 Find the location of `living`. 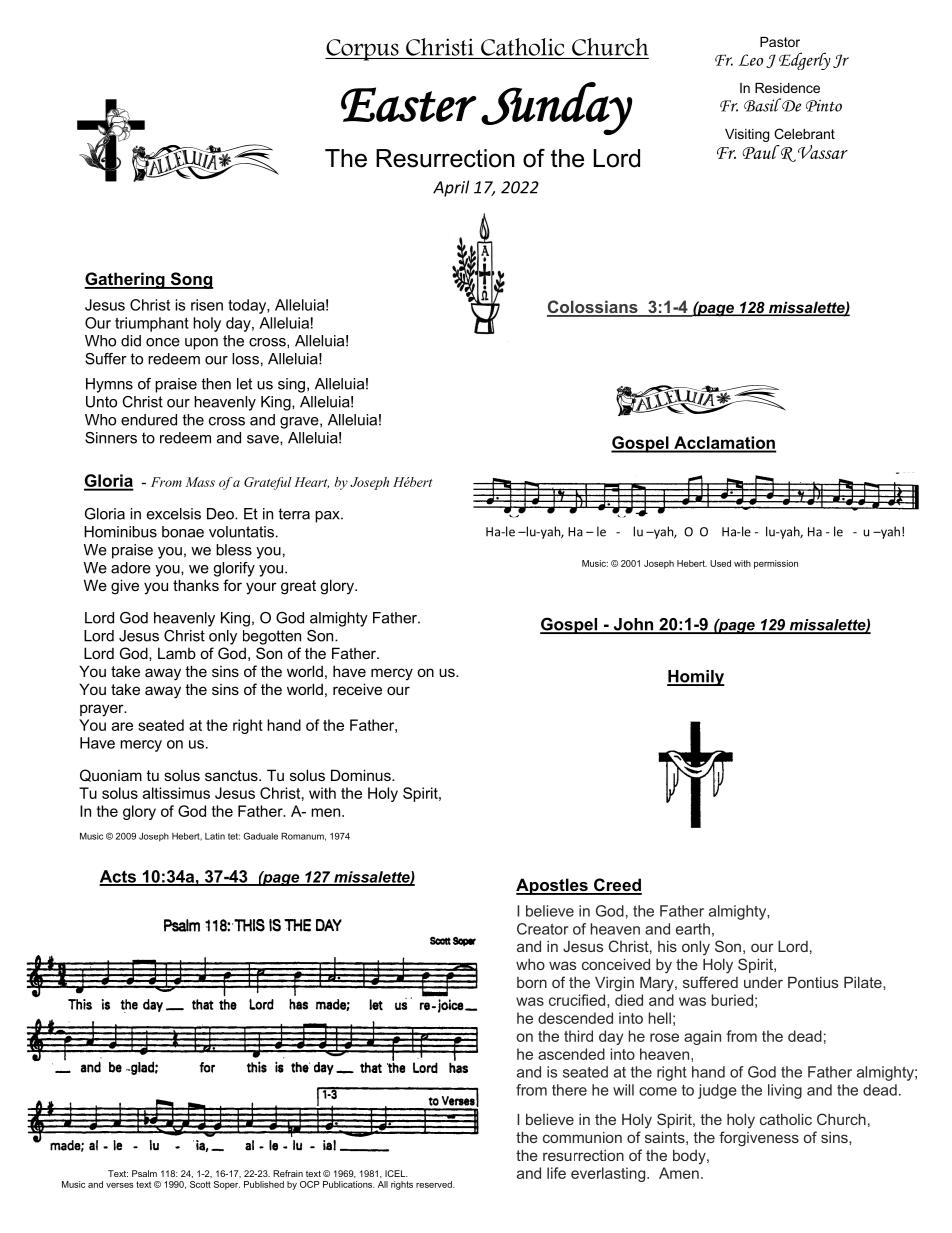

living is located at coordinates (785, 1091).
